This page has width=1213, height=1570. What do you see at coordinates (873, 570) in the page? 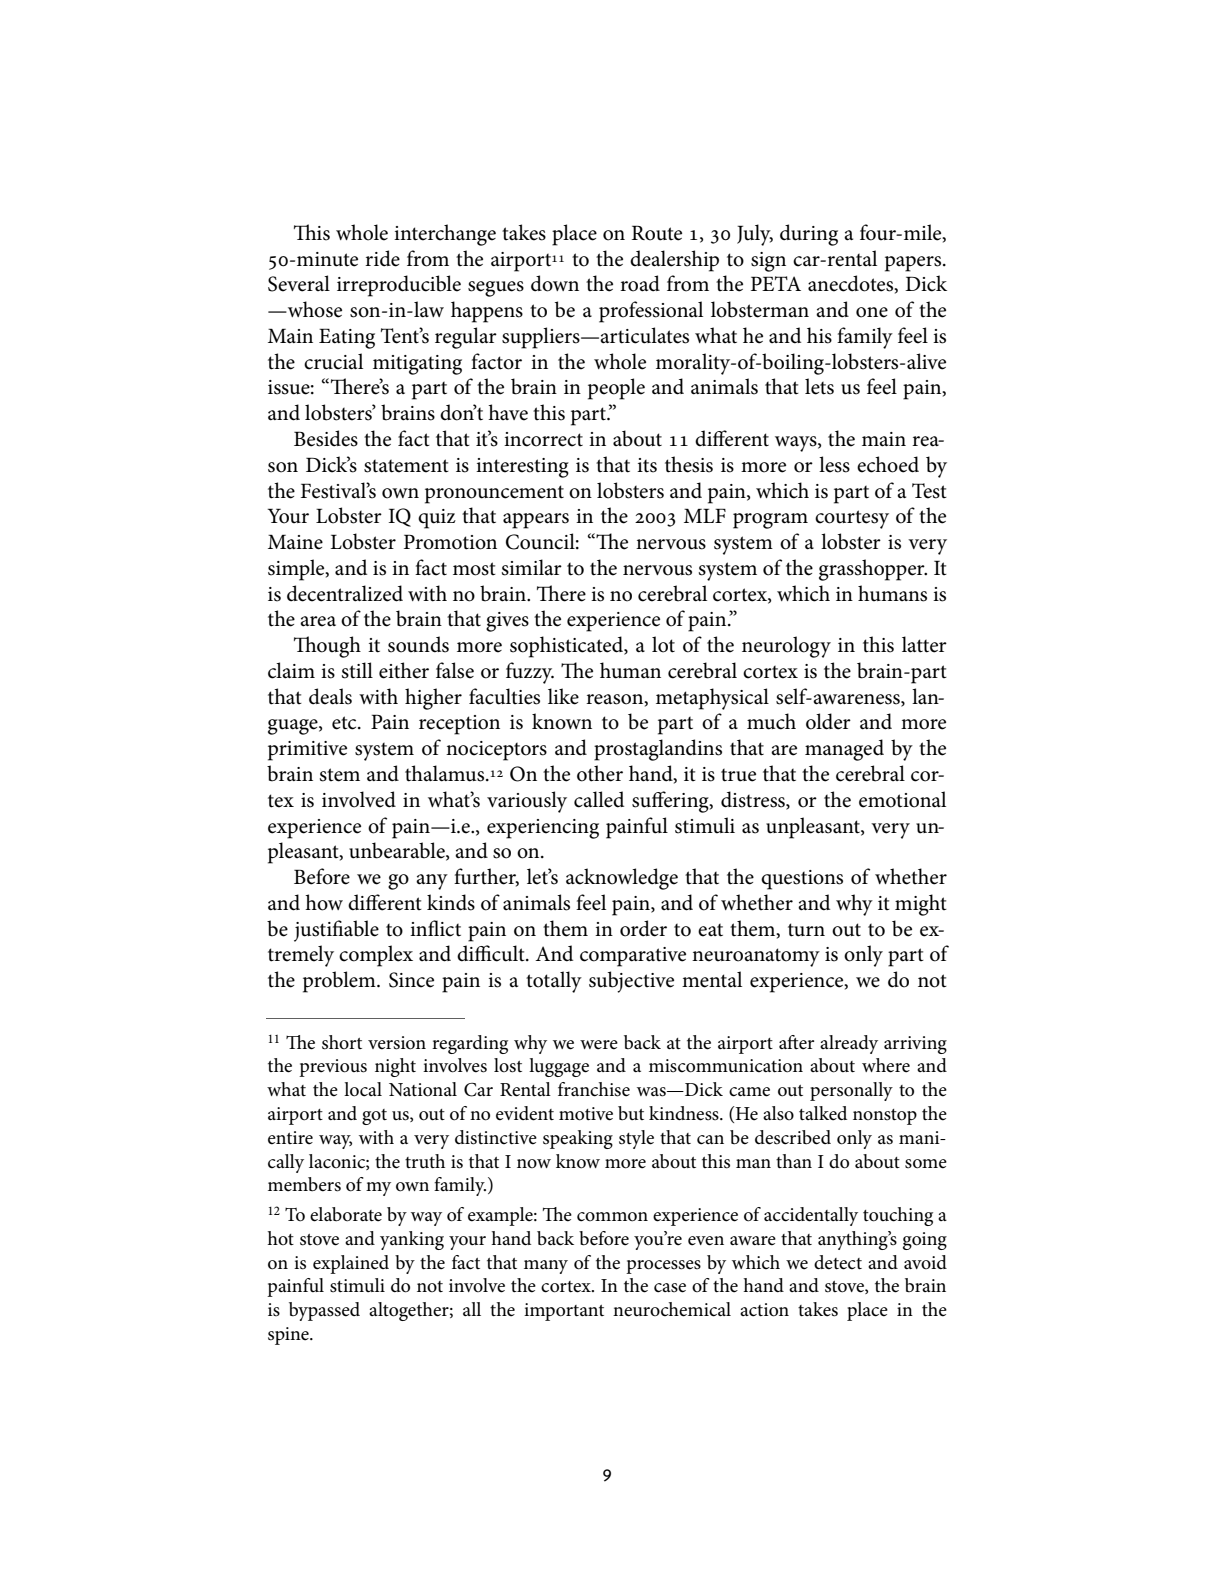
I see `grasshopper` at bounding box center [873, 570].
